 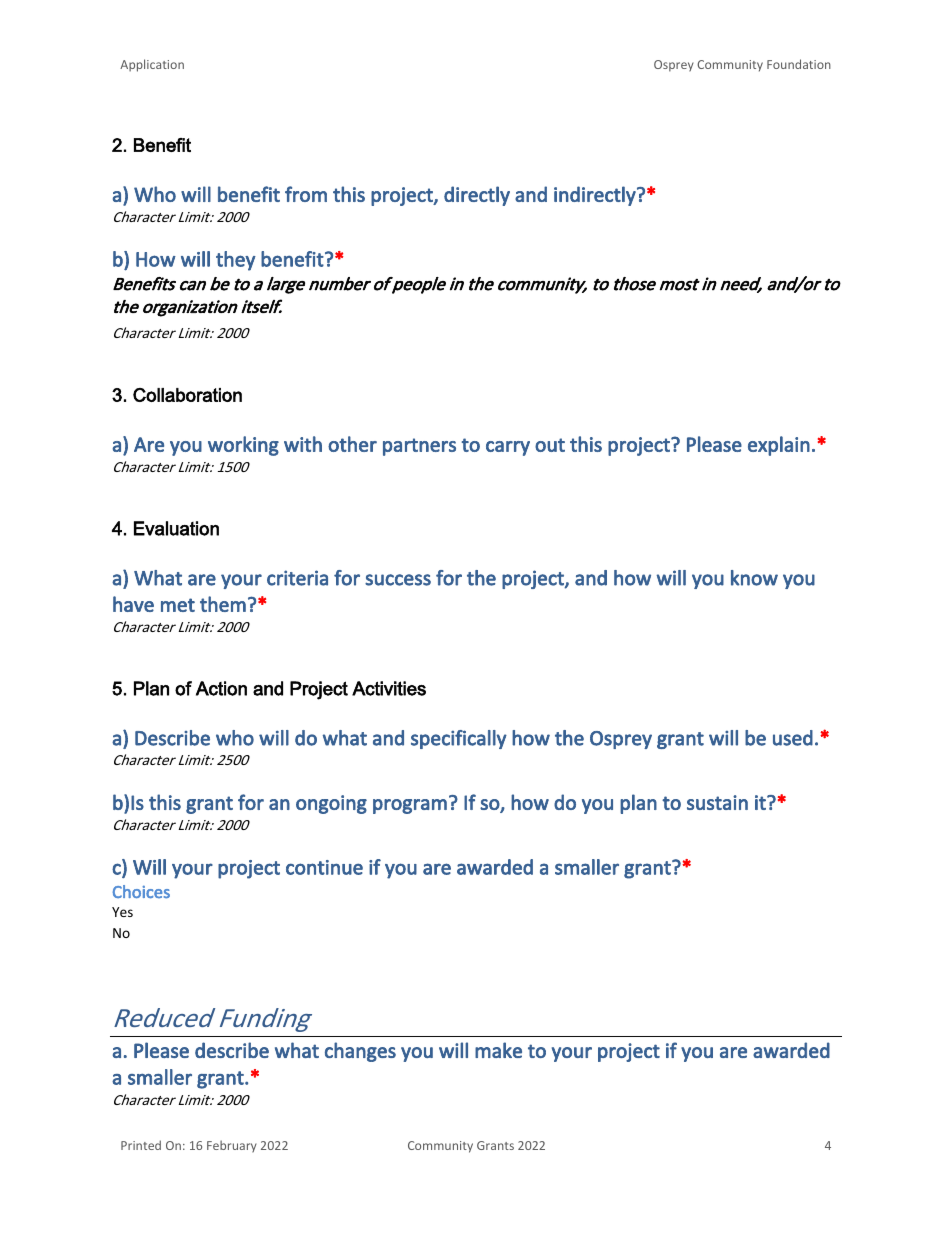 What do you see at coordinates (717, 802) in the screenshot?
I see `sustain` at bounding box center [717, 802].
